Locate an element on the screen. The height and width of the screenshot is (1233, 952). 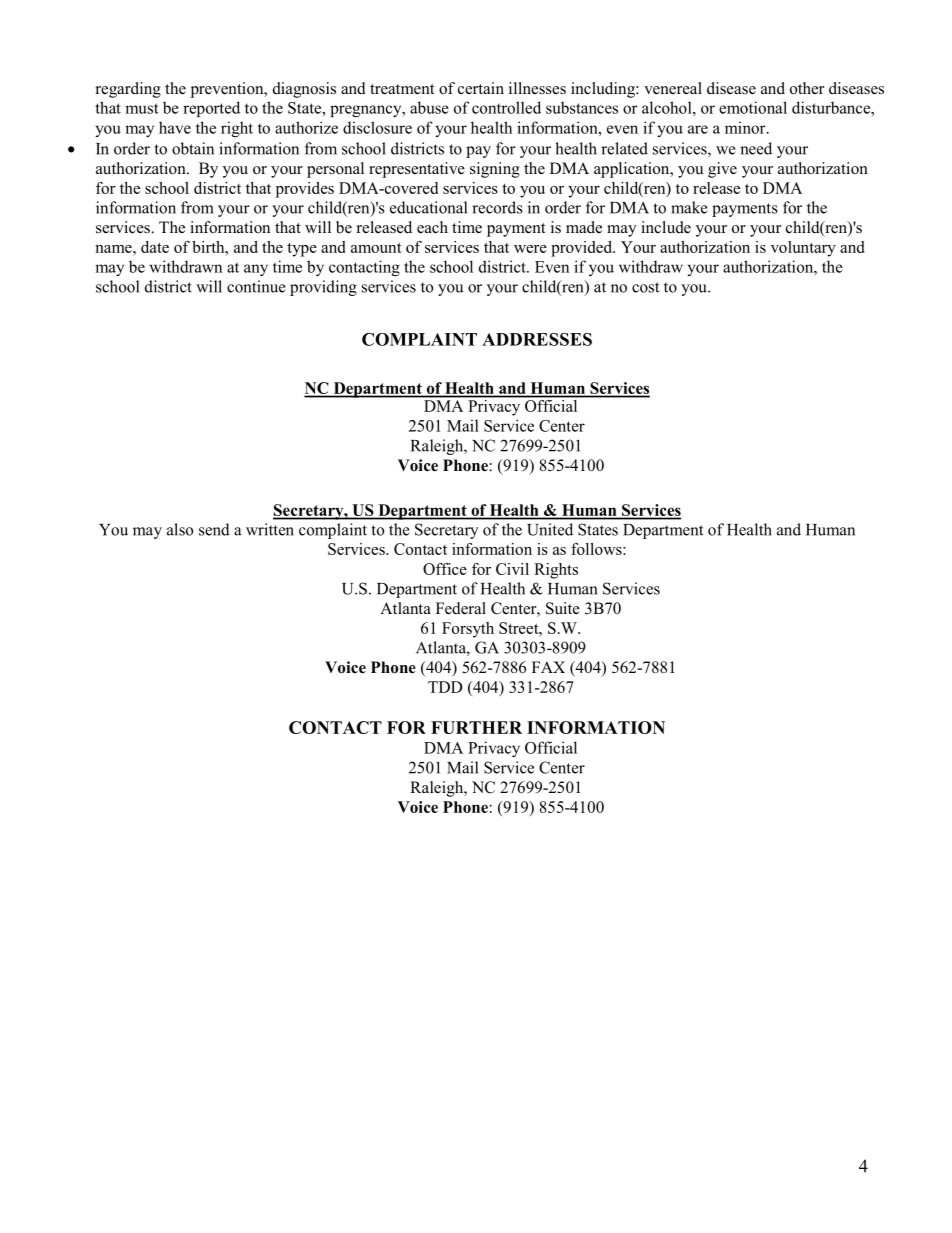
cost is located at coordinates (645, 287).
